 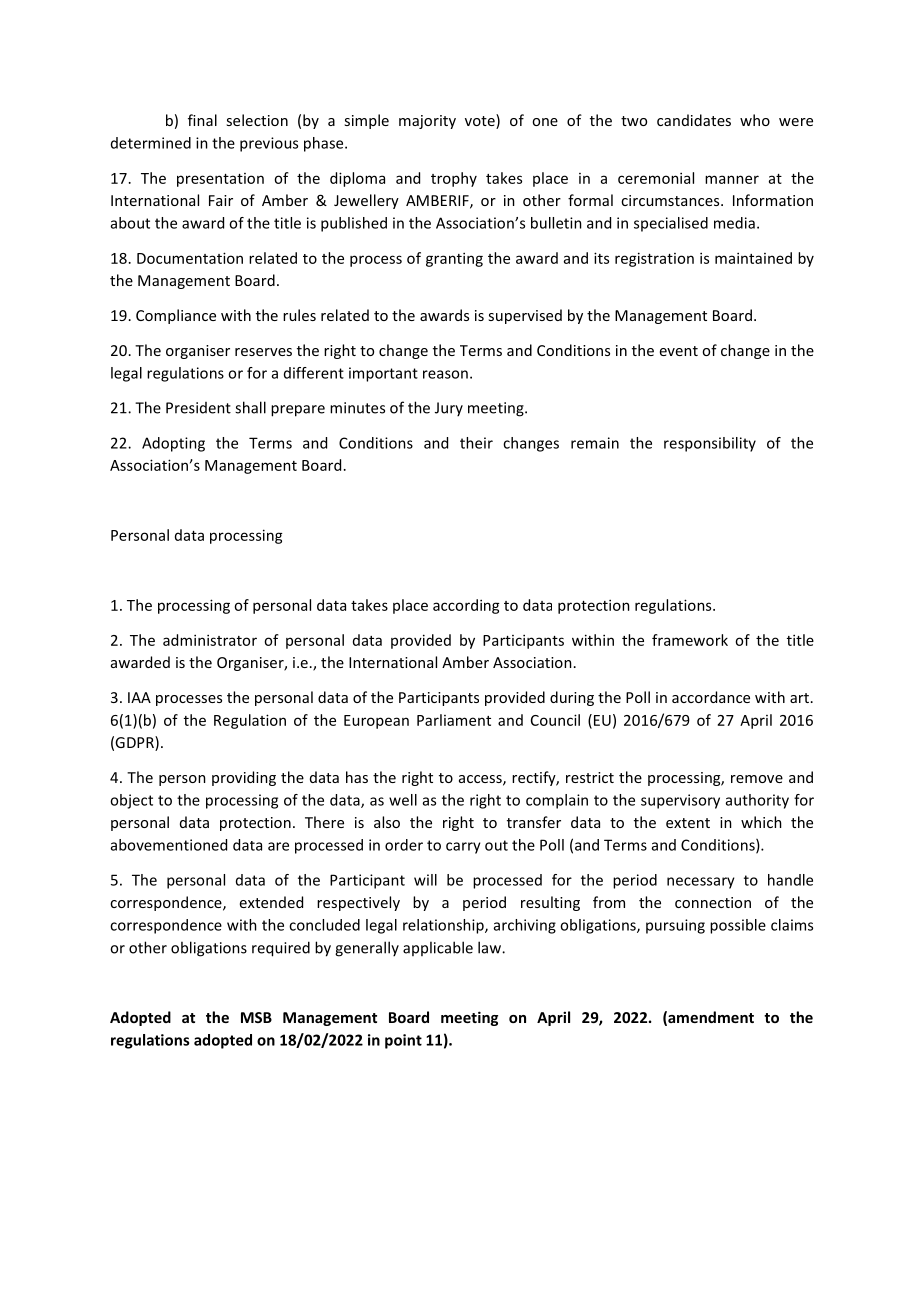 I want to click on framework, so click(x=690, y=640).
